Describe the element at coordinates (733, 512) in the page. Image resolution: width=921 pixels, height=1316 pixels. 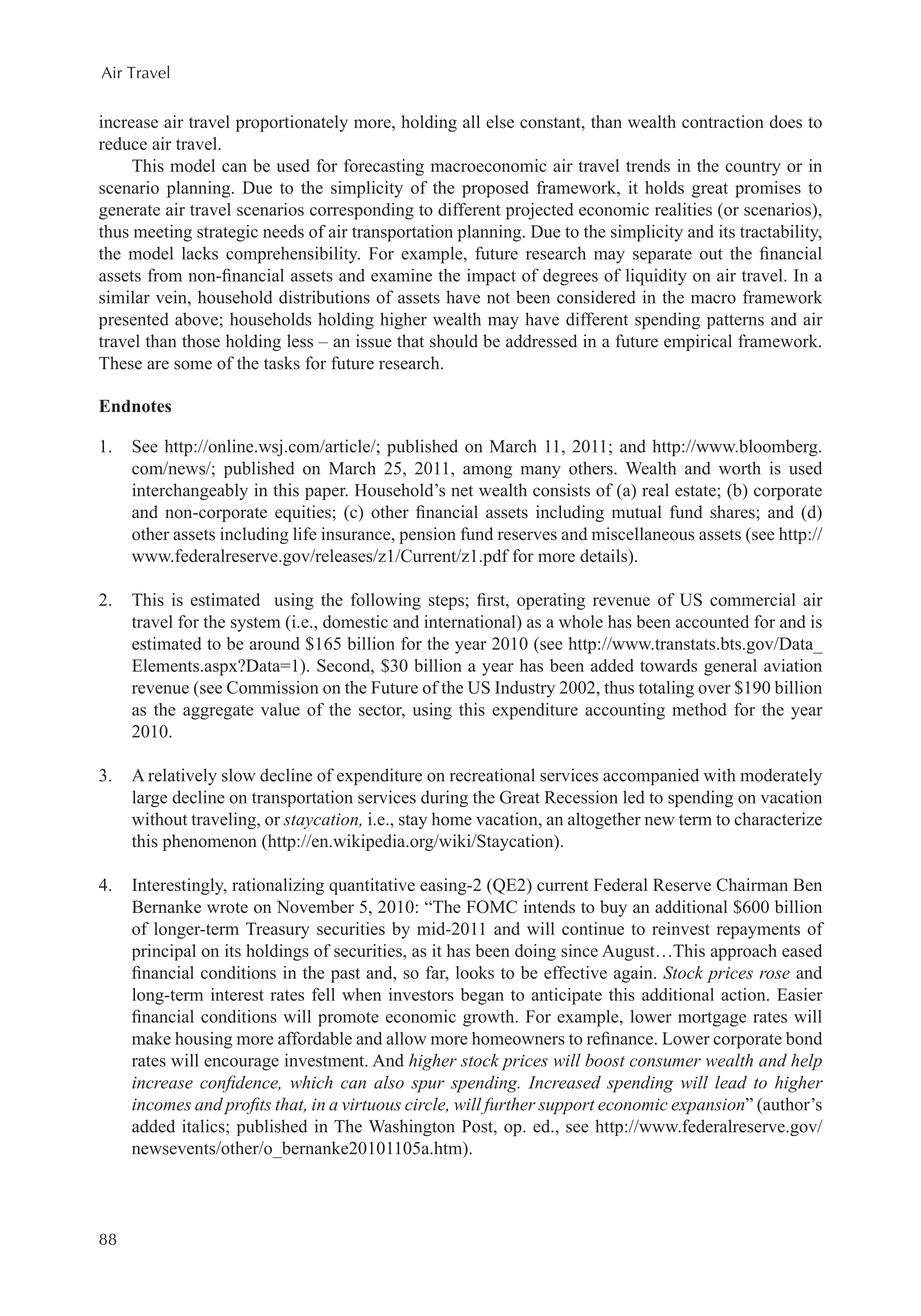
I see `shares` at that location.
